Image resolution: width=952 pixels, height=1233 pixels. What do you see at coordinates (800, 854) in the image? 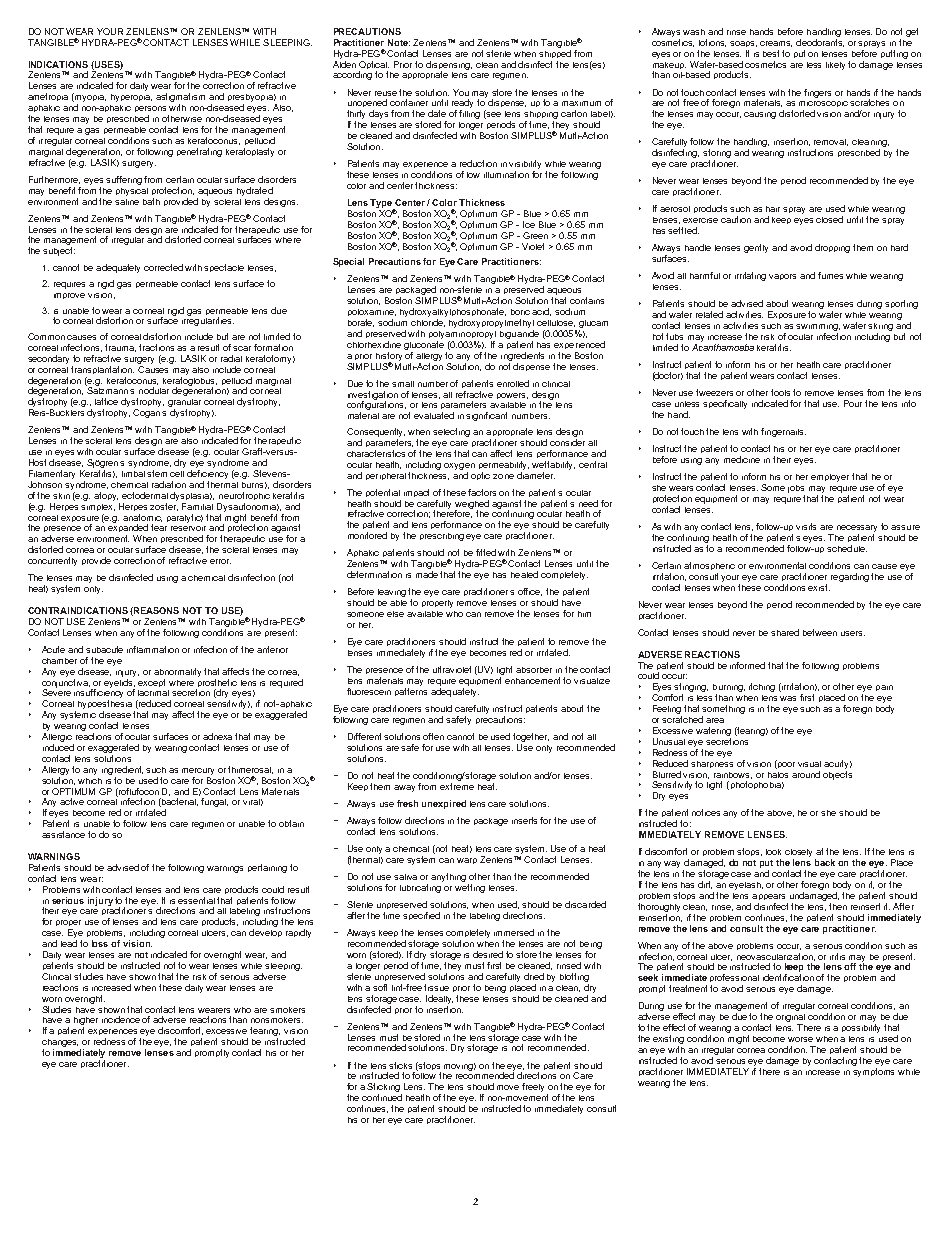
I see `closely` at bounding box center [800, 854].
